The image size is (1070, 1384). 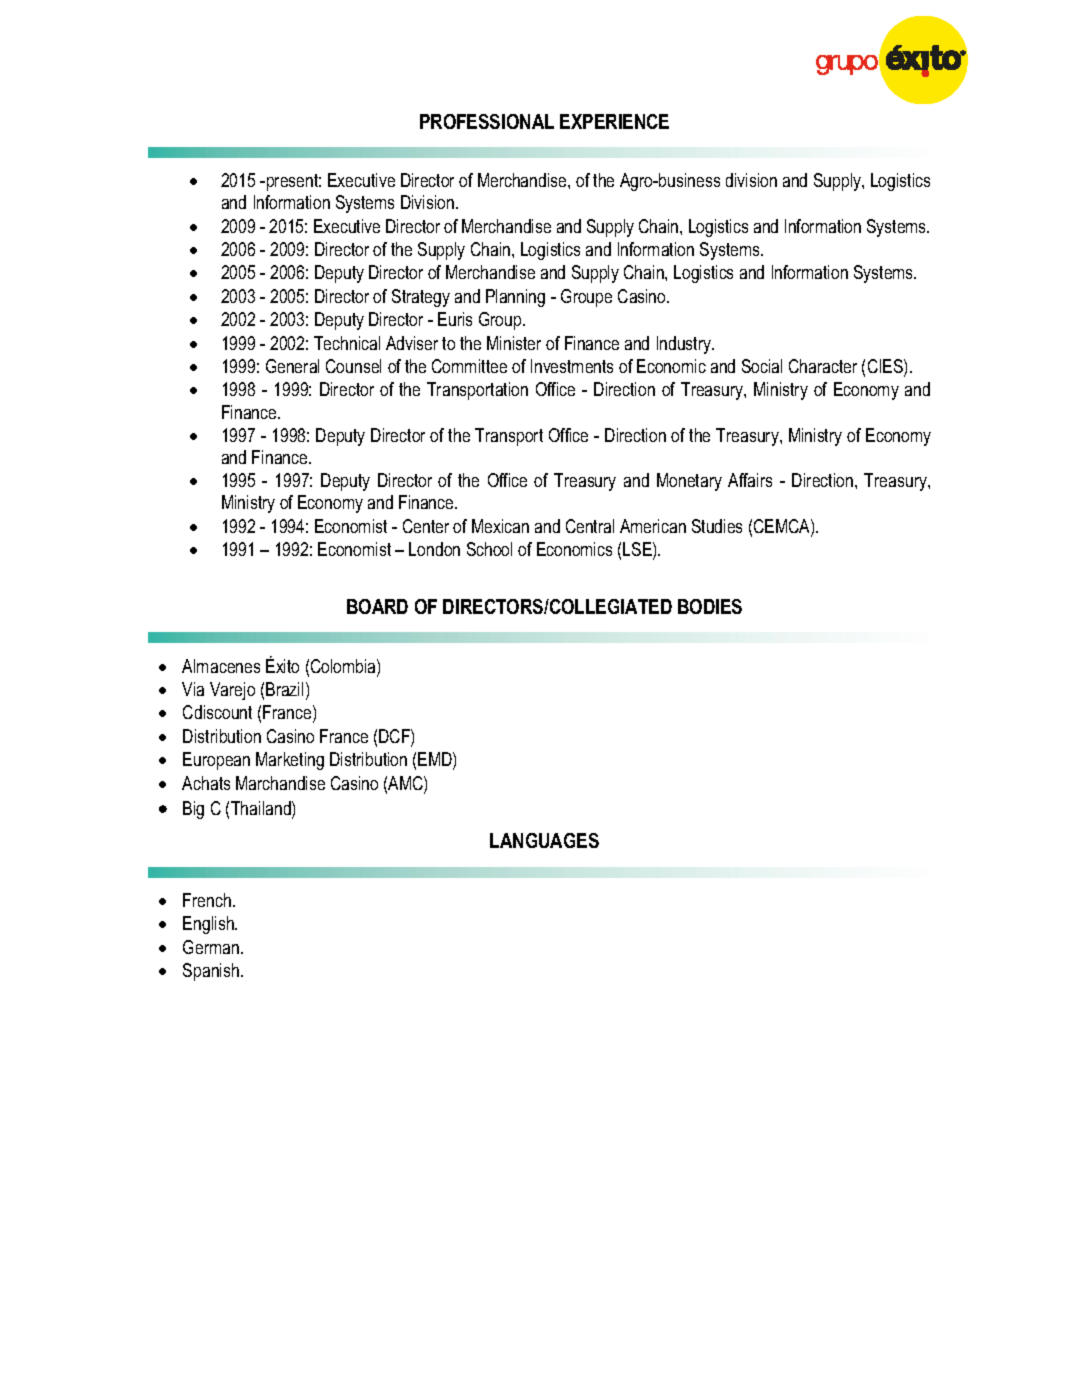 What do you see at coordinates (544, 840) in the screenshot?
I see `LANGUAGES` at bounding box center [544, 840].
